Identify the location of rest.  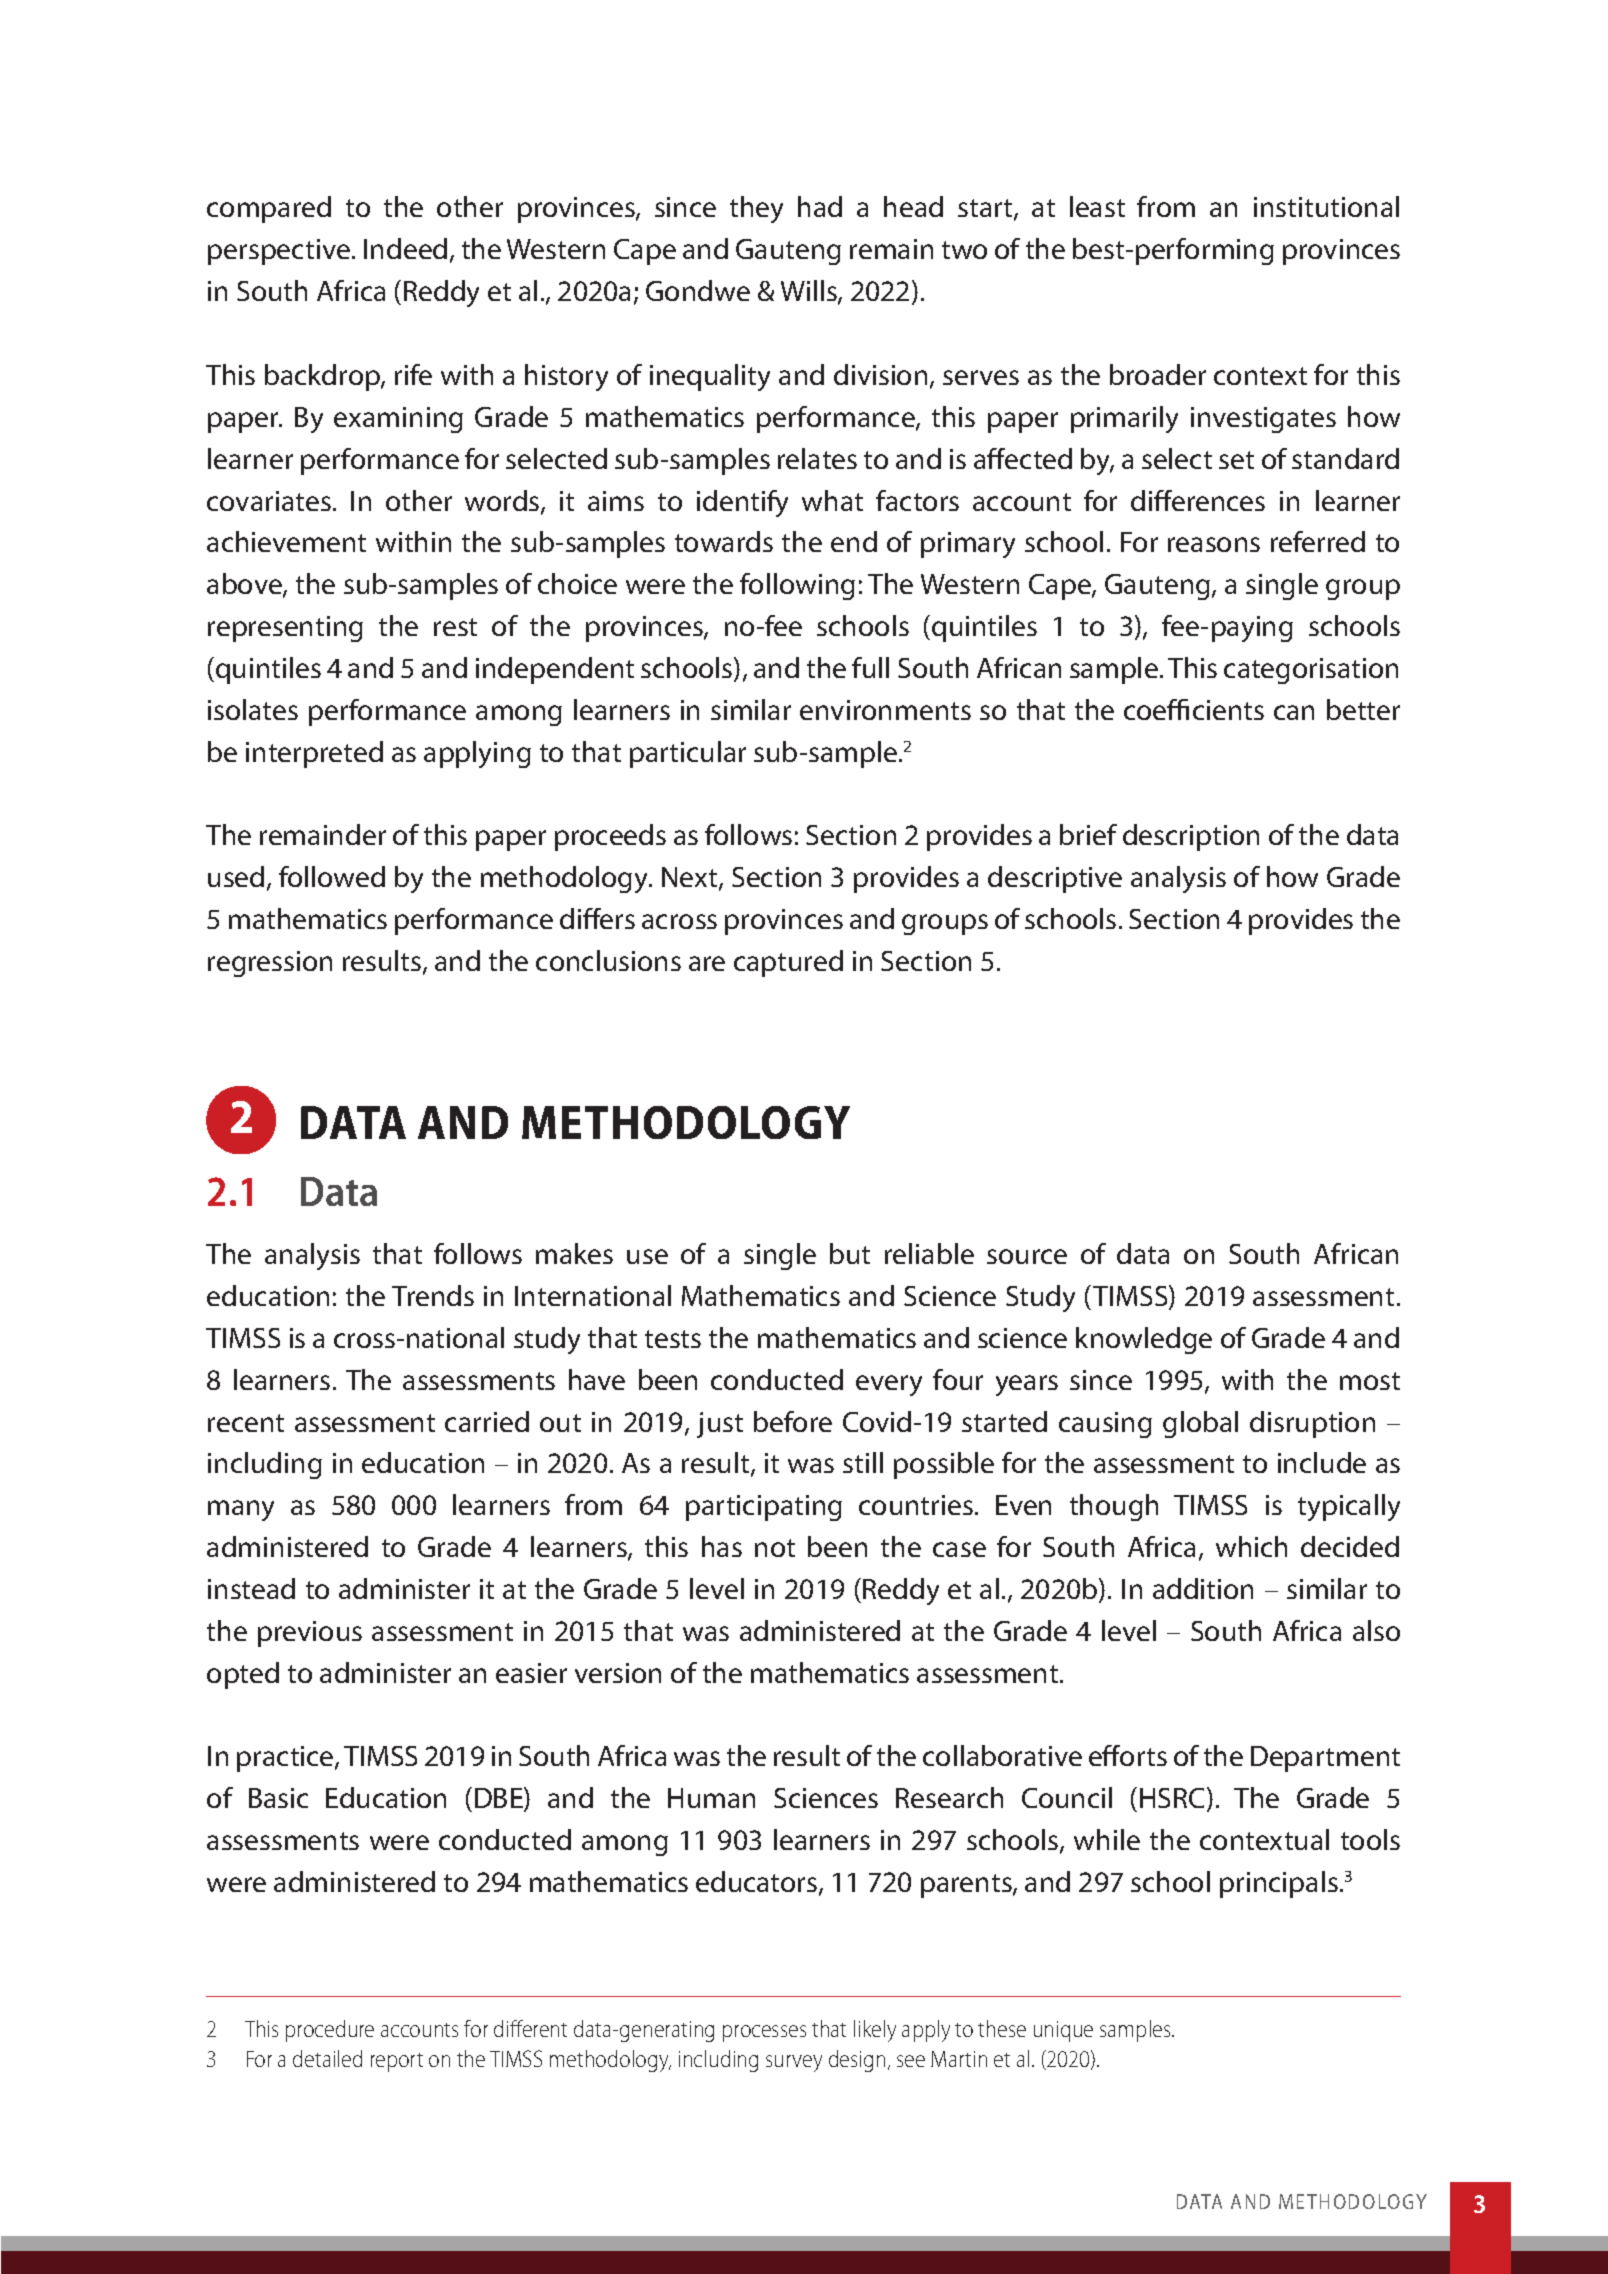
(455, 627).
